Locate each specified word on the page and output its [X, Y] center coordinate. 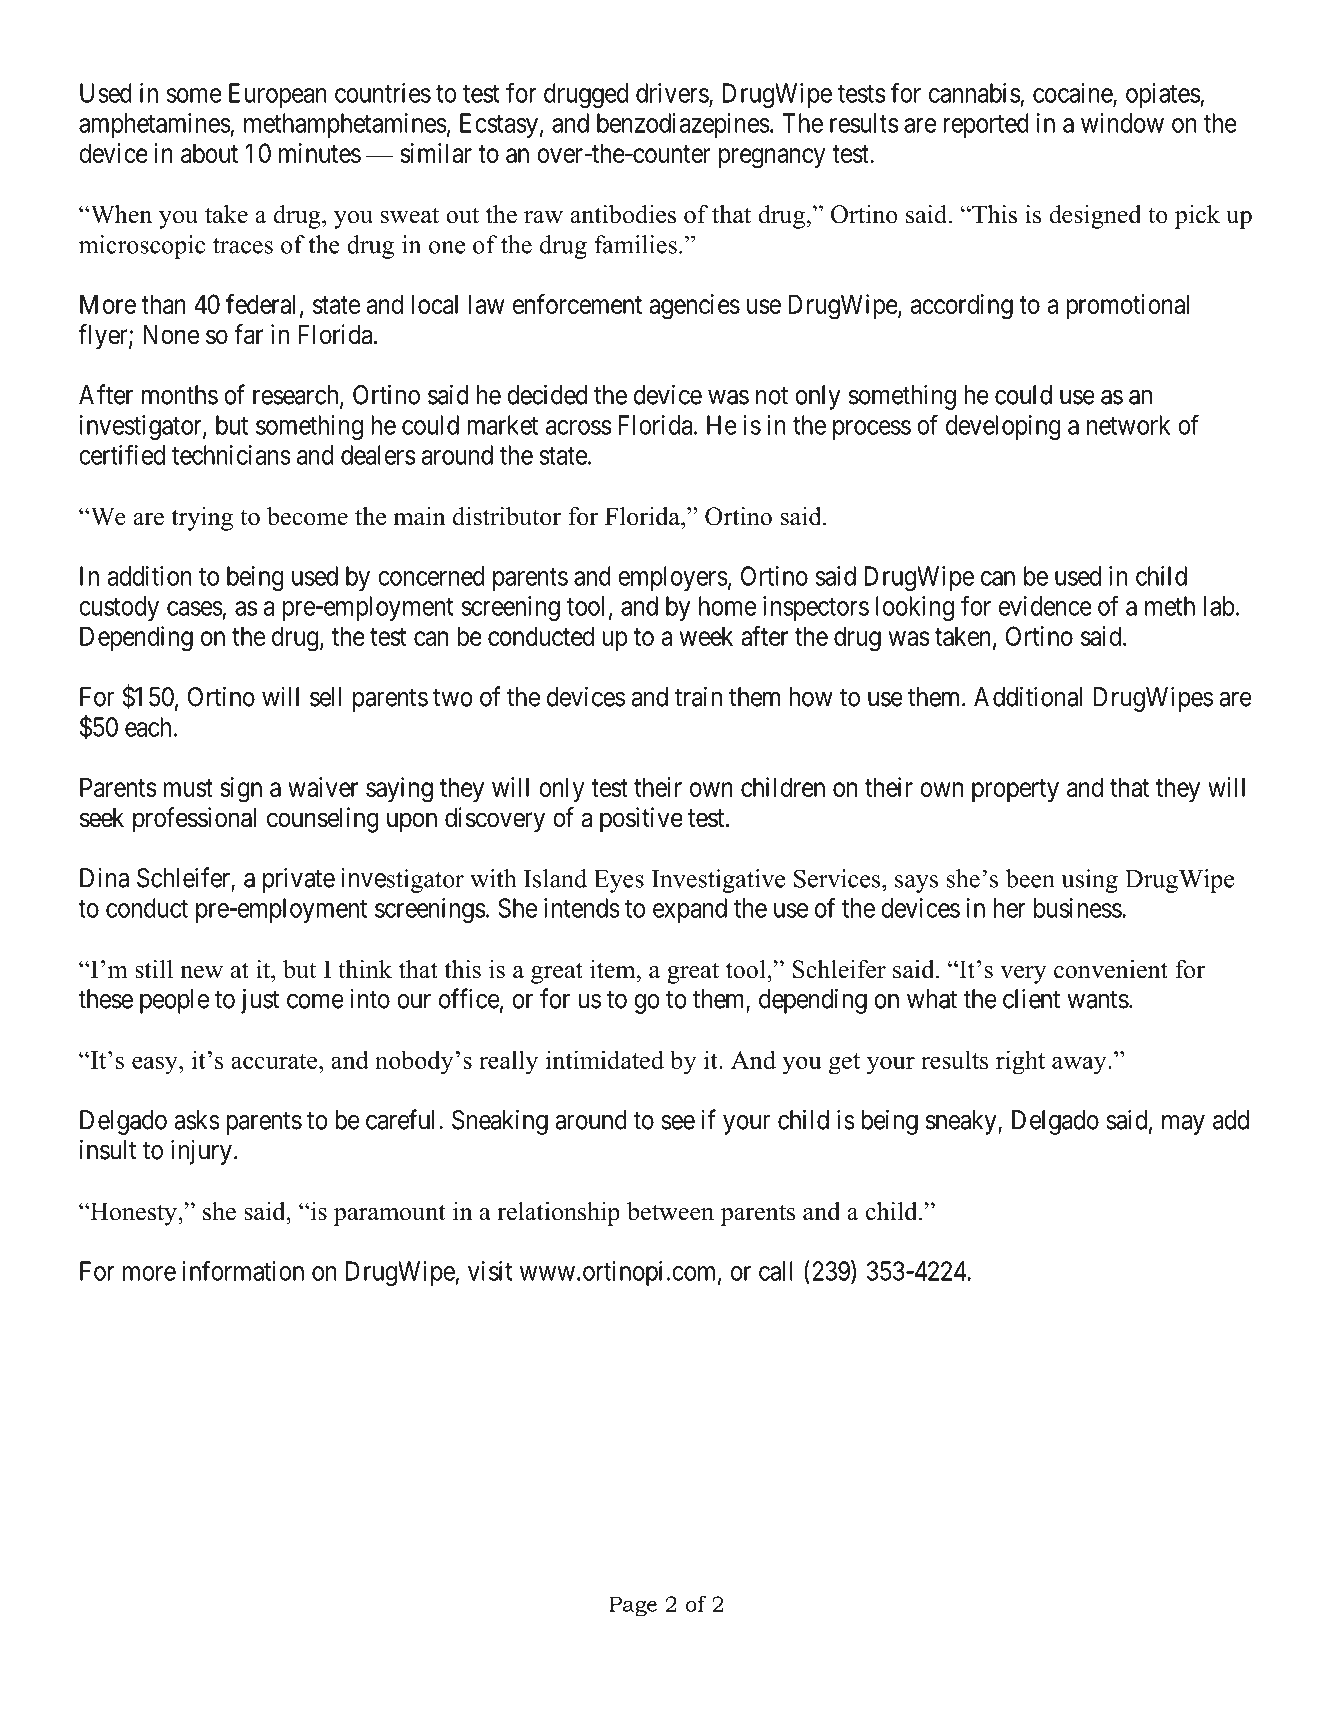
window [1122, 123]
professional [194, 820]
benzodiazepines [683, 125]
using [1089, 881]
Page [633, 1606]
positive [641, 820]
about [209, 153]
